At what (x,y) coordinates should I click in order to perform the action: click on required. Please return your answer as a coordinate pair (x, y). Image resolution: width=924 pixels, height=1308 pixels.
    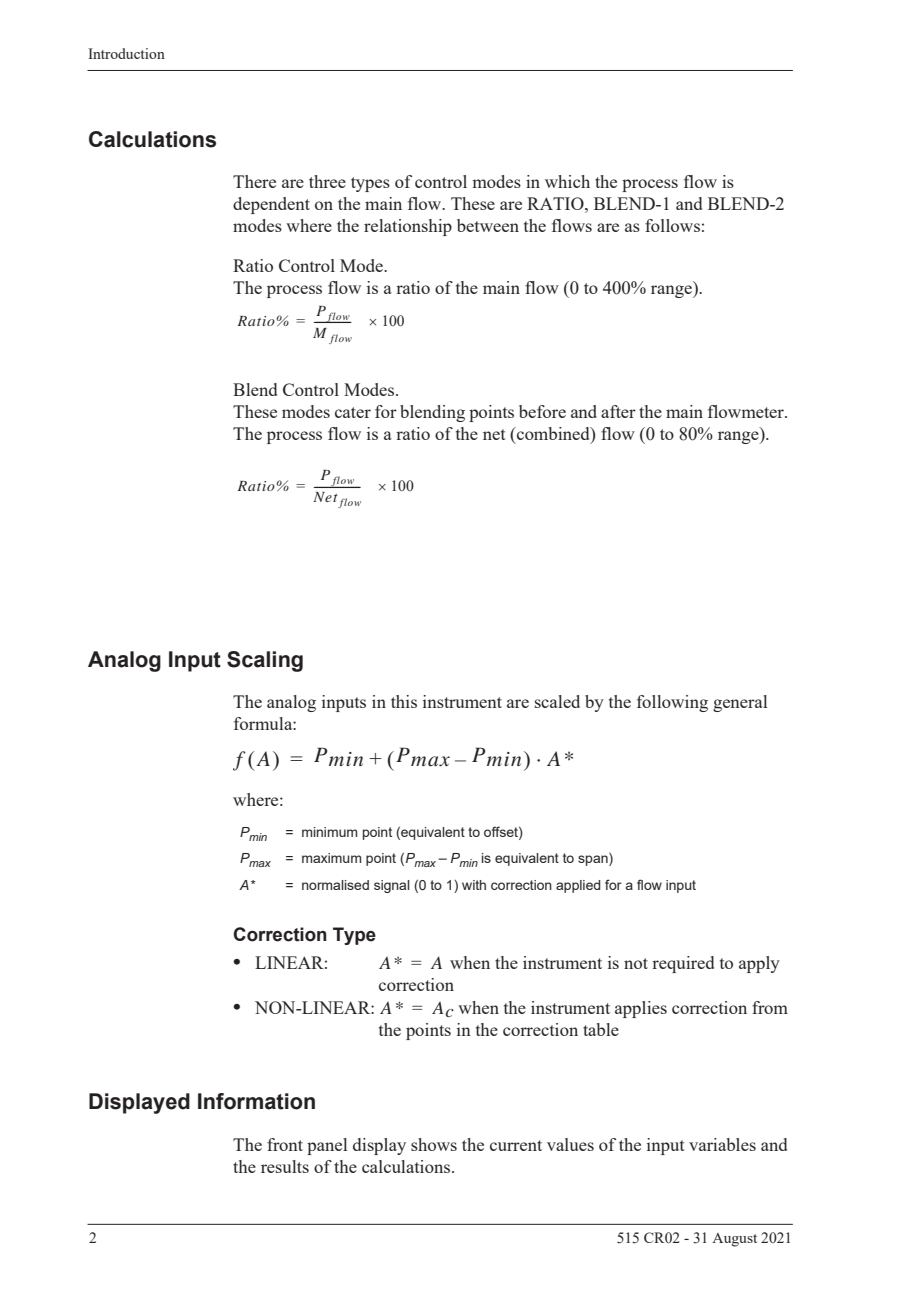
    Looking at the image, I should click on (683, 964).
